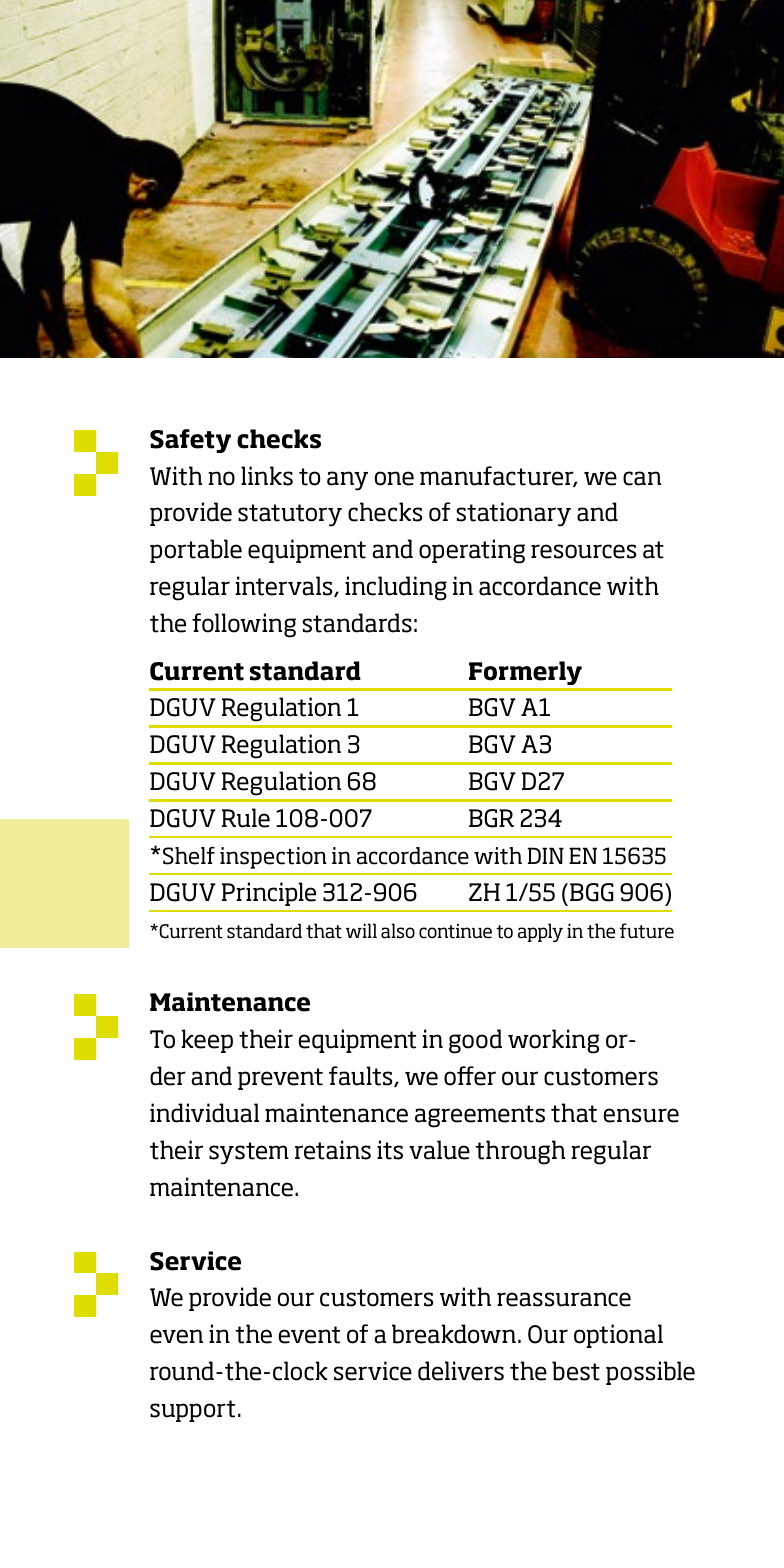 The height and width of the screenshot is (1568, 784). What do you see at coordinates (267, 476) in the screenshot?
I see `links` at bounding box center [267, 476].
